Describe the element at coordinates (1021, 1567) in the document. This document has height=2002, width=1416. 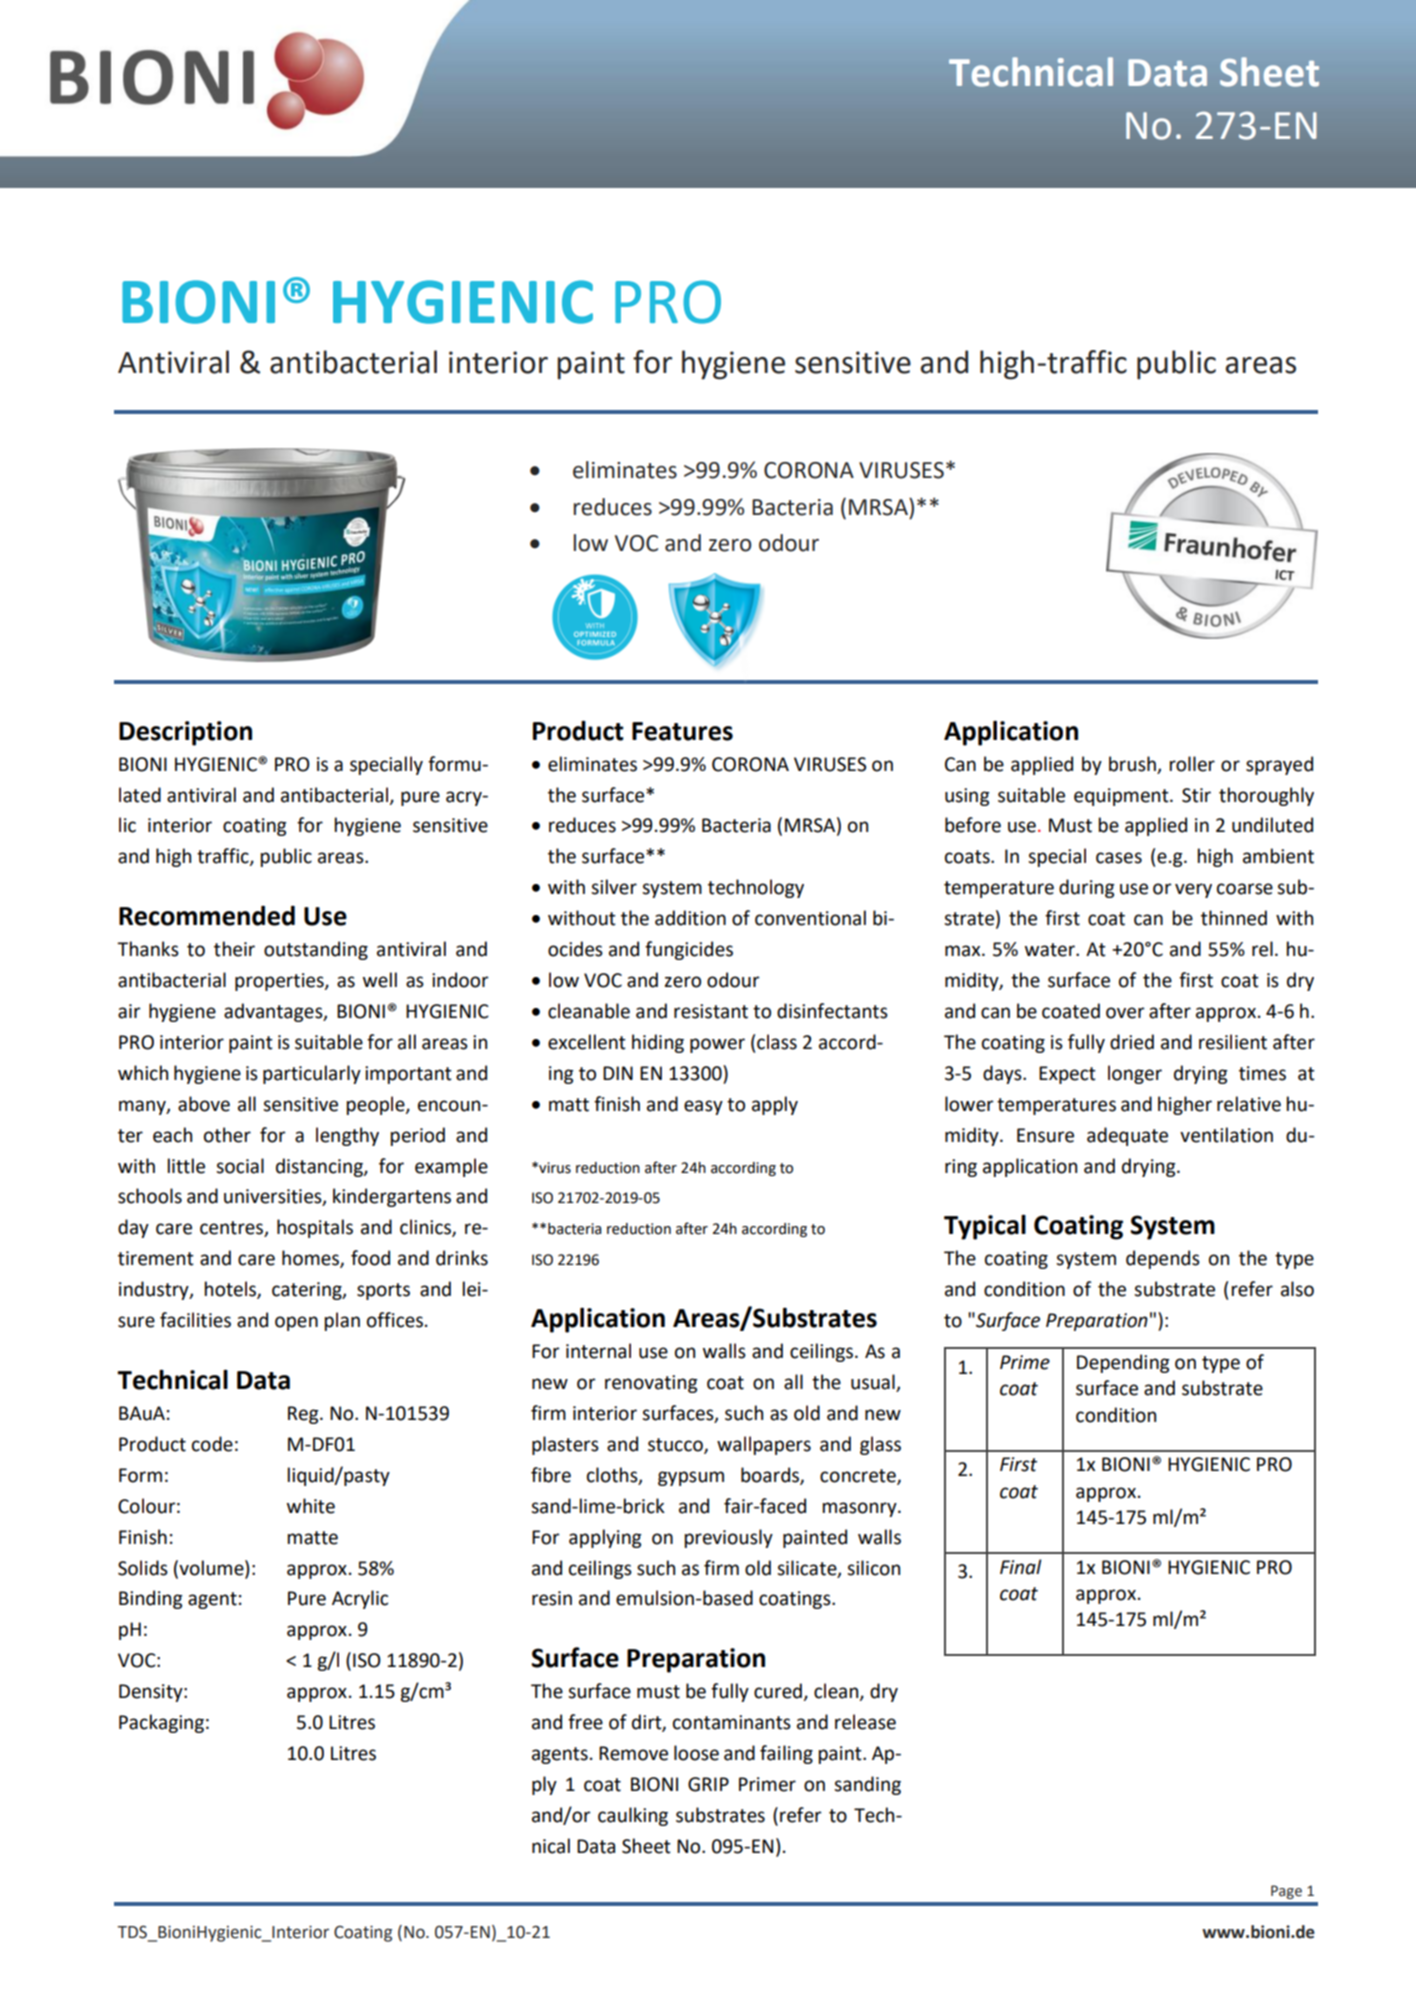
I see `Final` at that location.
